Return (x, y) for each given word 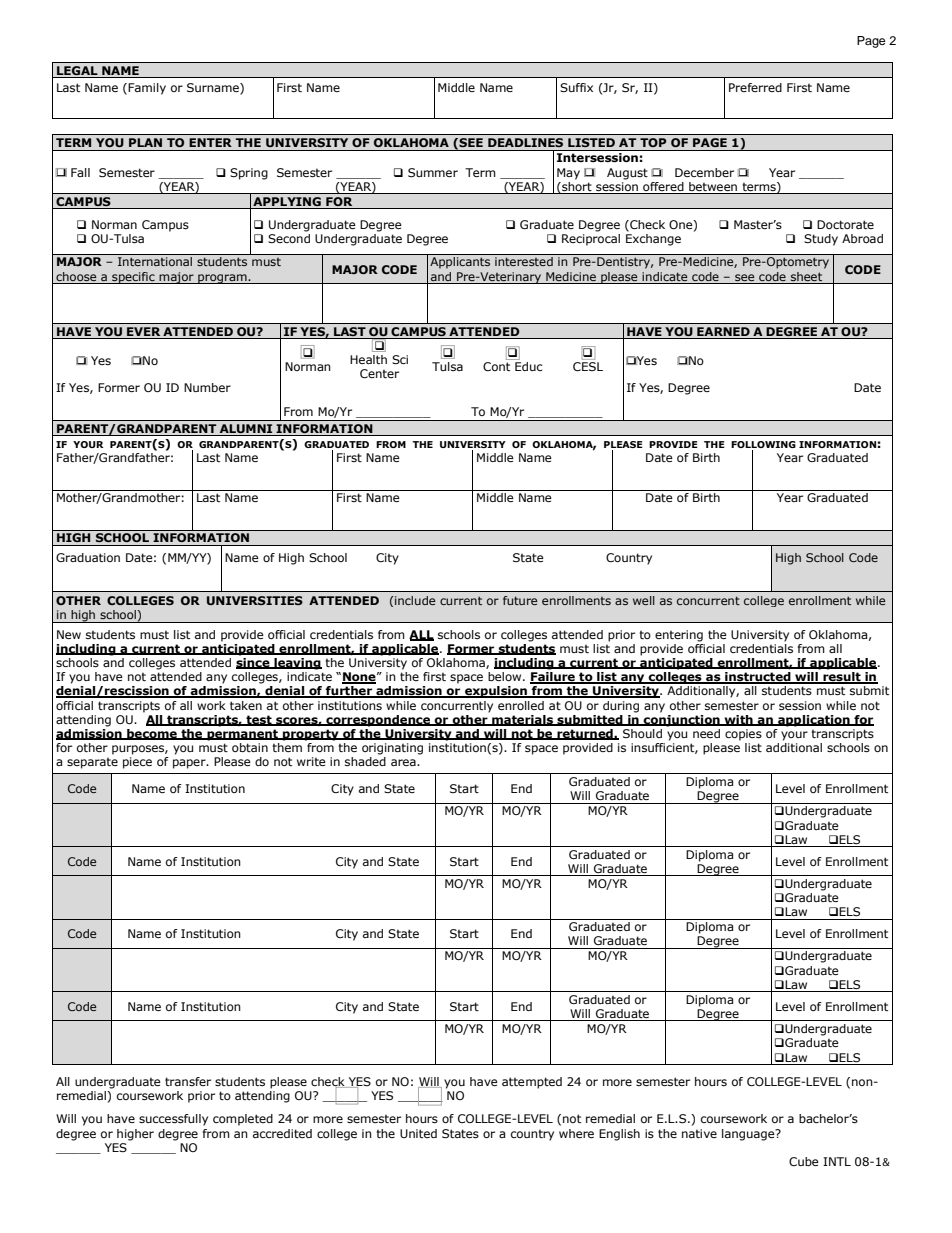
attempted (532, 1083)
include (414, 600)
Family (147, 89)
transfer (188, 1081)
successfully (173, 1120)
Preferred (755, 87)
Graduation (88, 557)
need (706, 733)
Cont (496, 366)
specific (133, 278)
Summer (433, 173)
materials (522, 720)
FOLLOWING (763, 444)
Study (821, 240)
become (152, 734)
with (738, 720)
